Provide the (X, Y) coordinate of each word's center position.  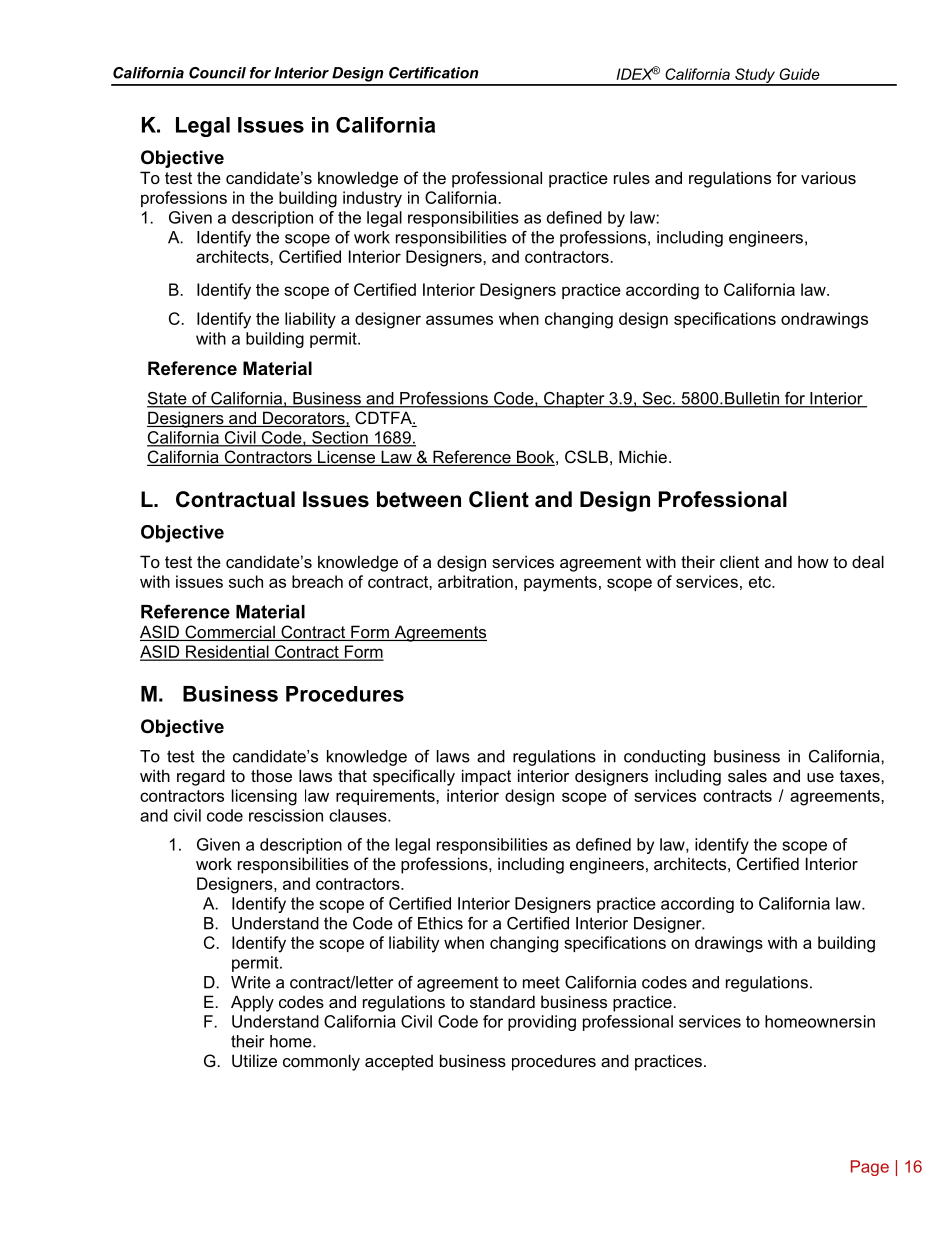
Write (251, 982)
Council (217, 73)
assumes (459, 320)
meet (541, 982)
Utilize (254, 1060)
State (168, 399)
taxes (861, 776)
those (271, 775)
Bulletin (752, 399)
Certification (433, 73)
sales (747, 775)
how (813, 561)
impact (486, 777)
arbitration (475, 581)
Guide (799, 74)
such (246, 581)
